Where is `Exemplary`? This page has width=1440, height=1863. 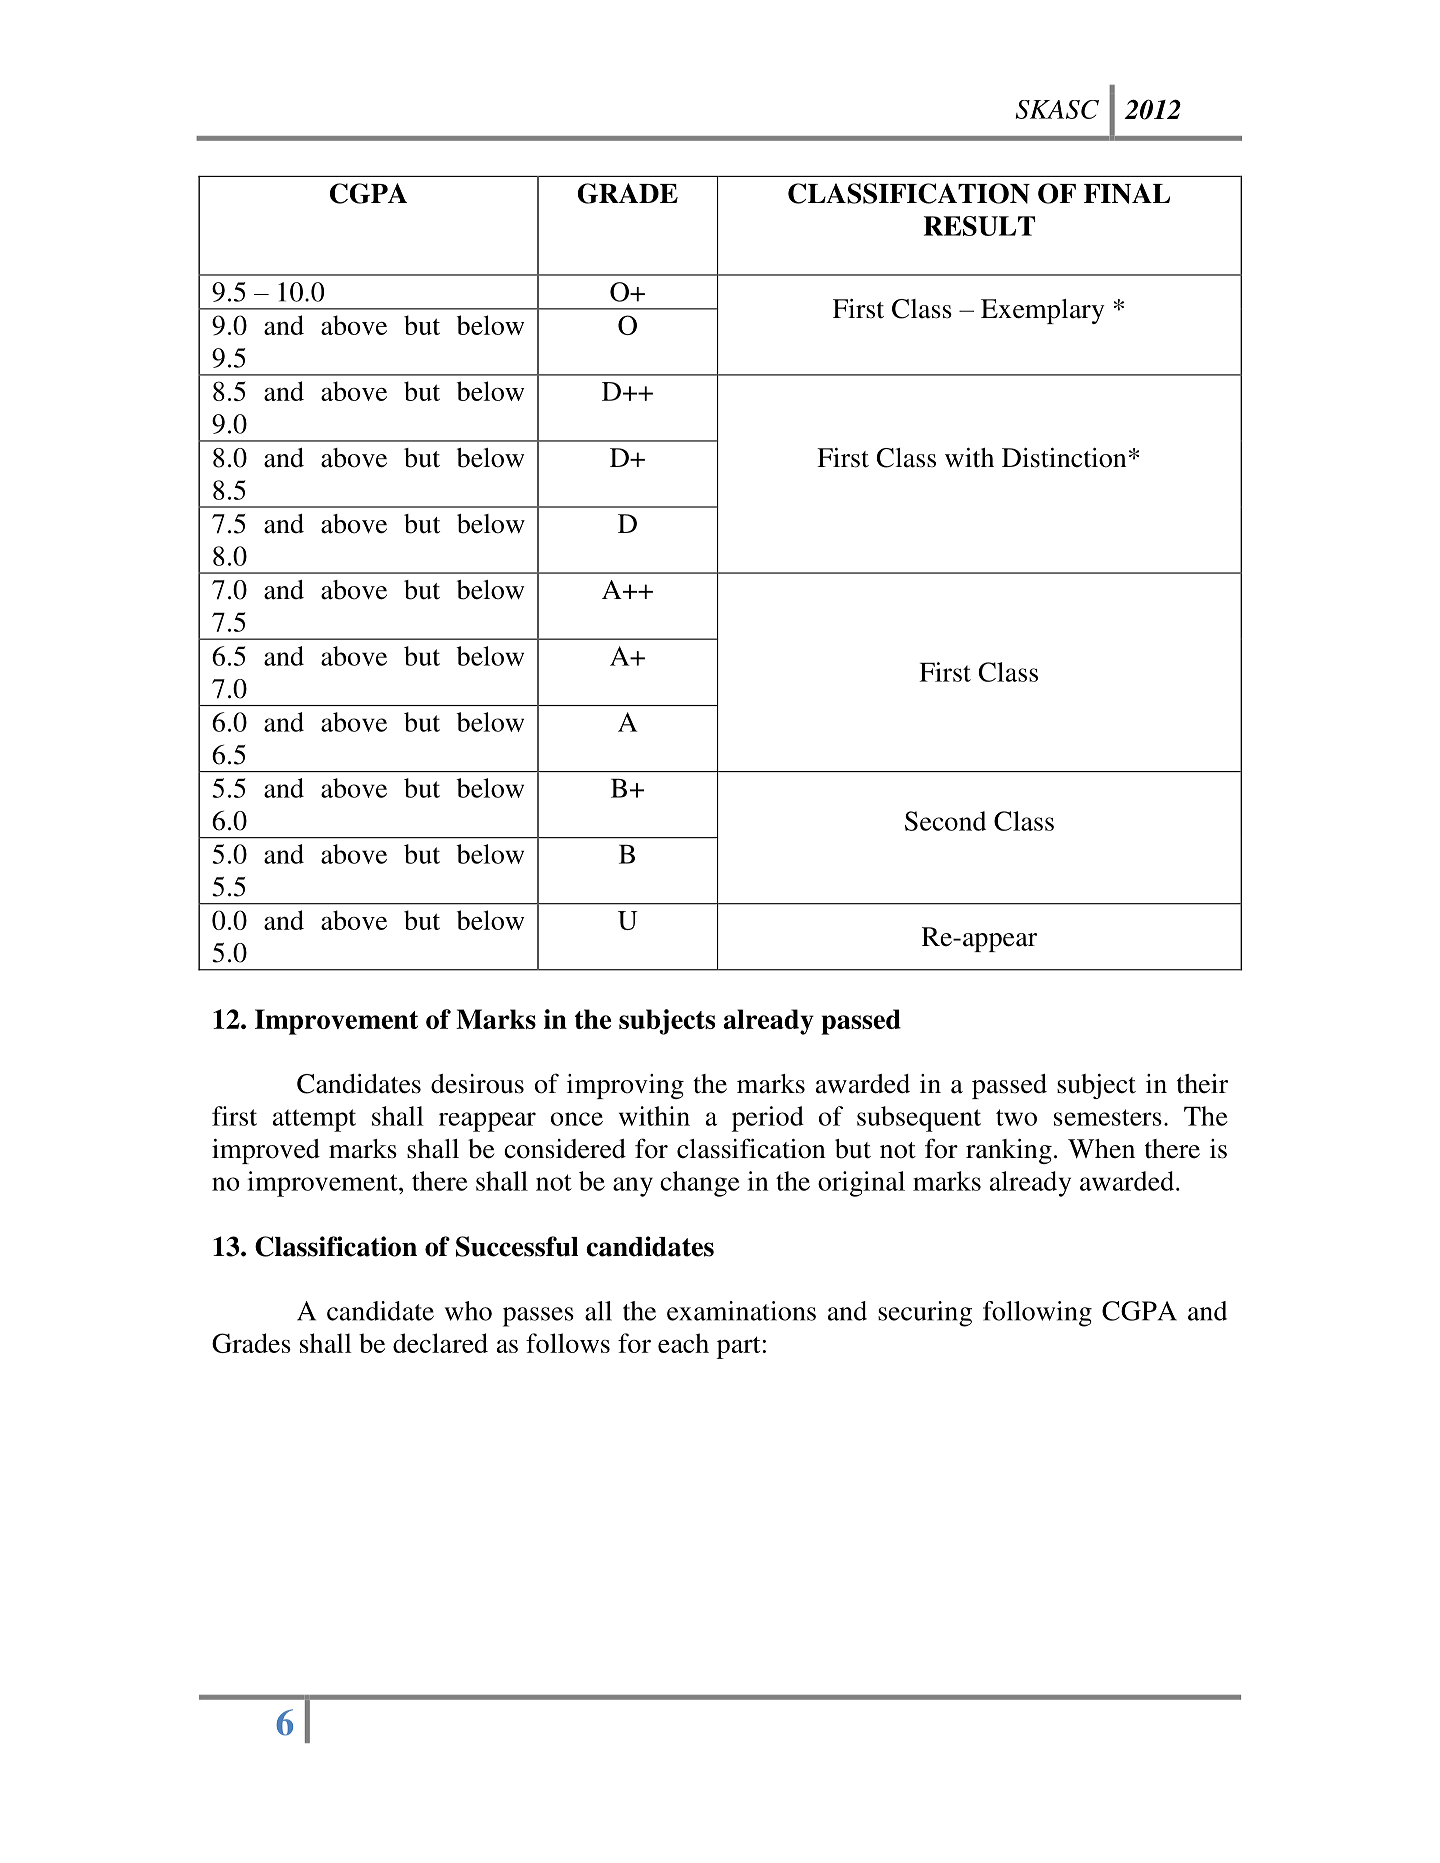 Exemplary is located at coordinates (1043, 311).
